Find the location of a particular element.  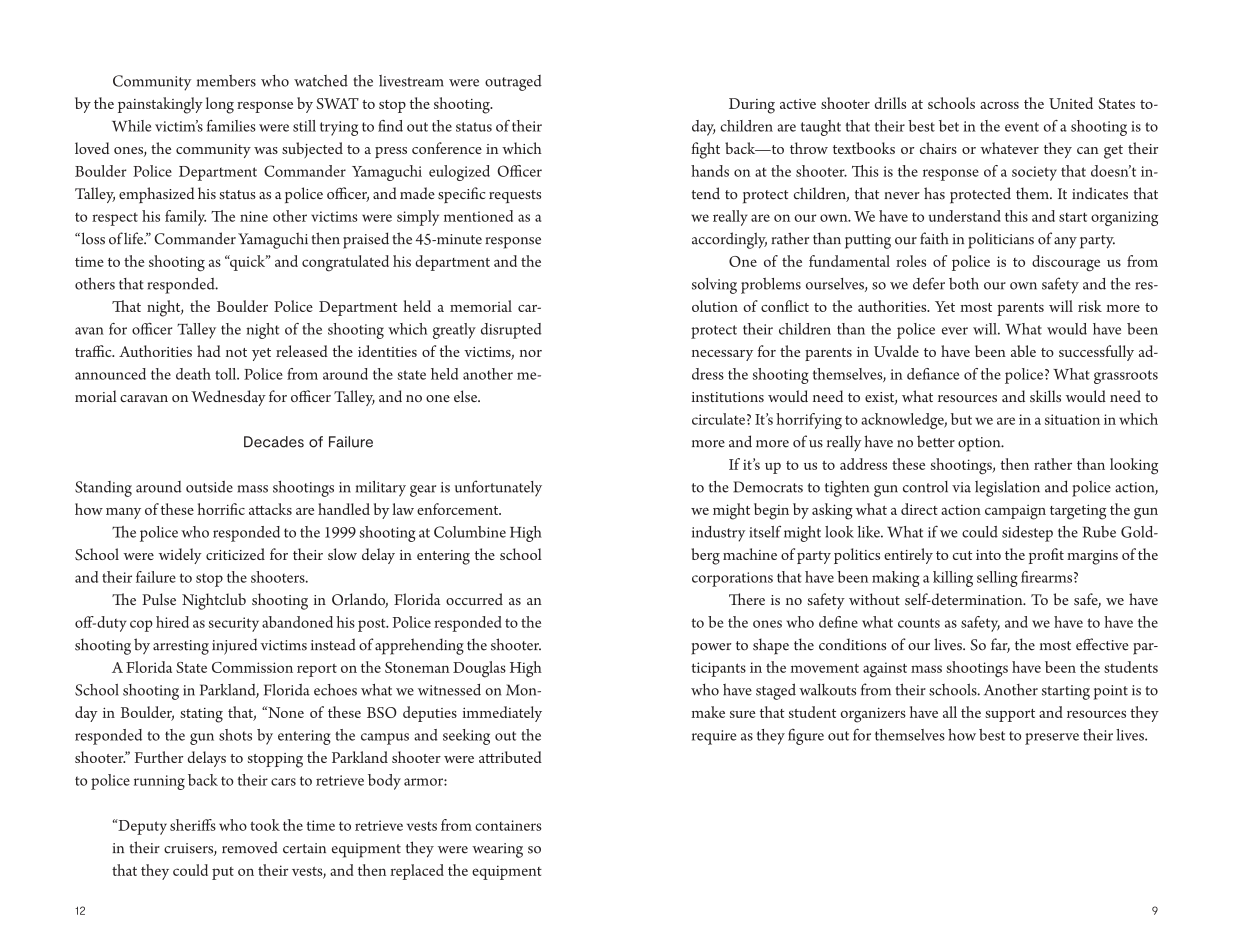

outside is located at coordinates (209, 487).
